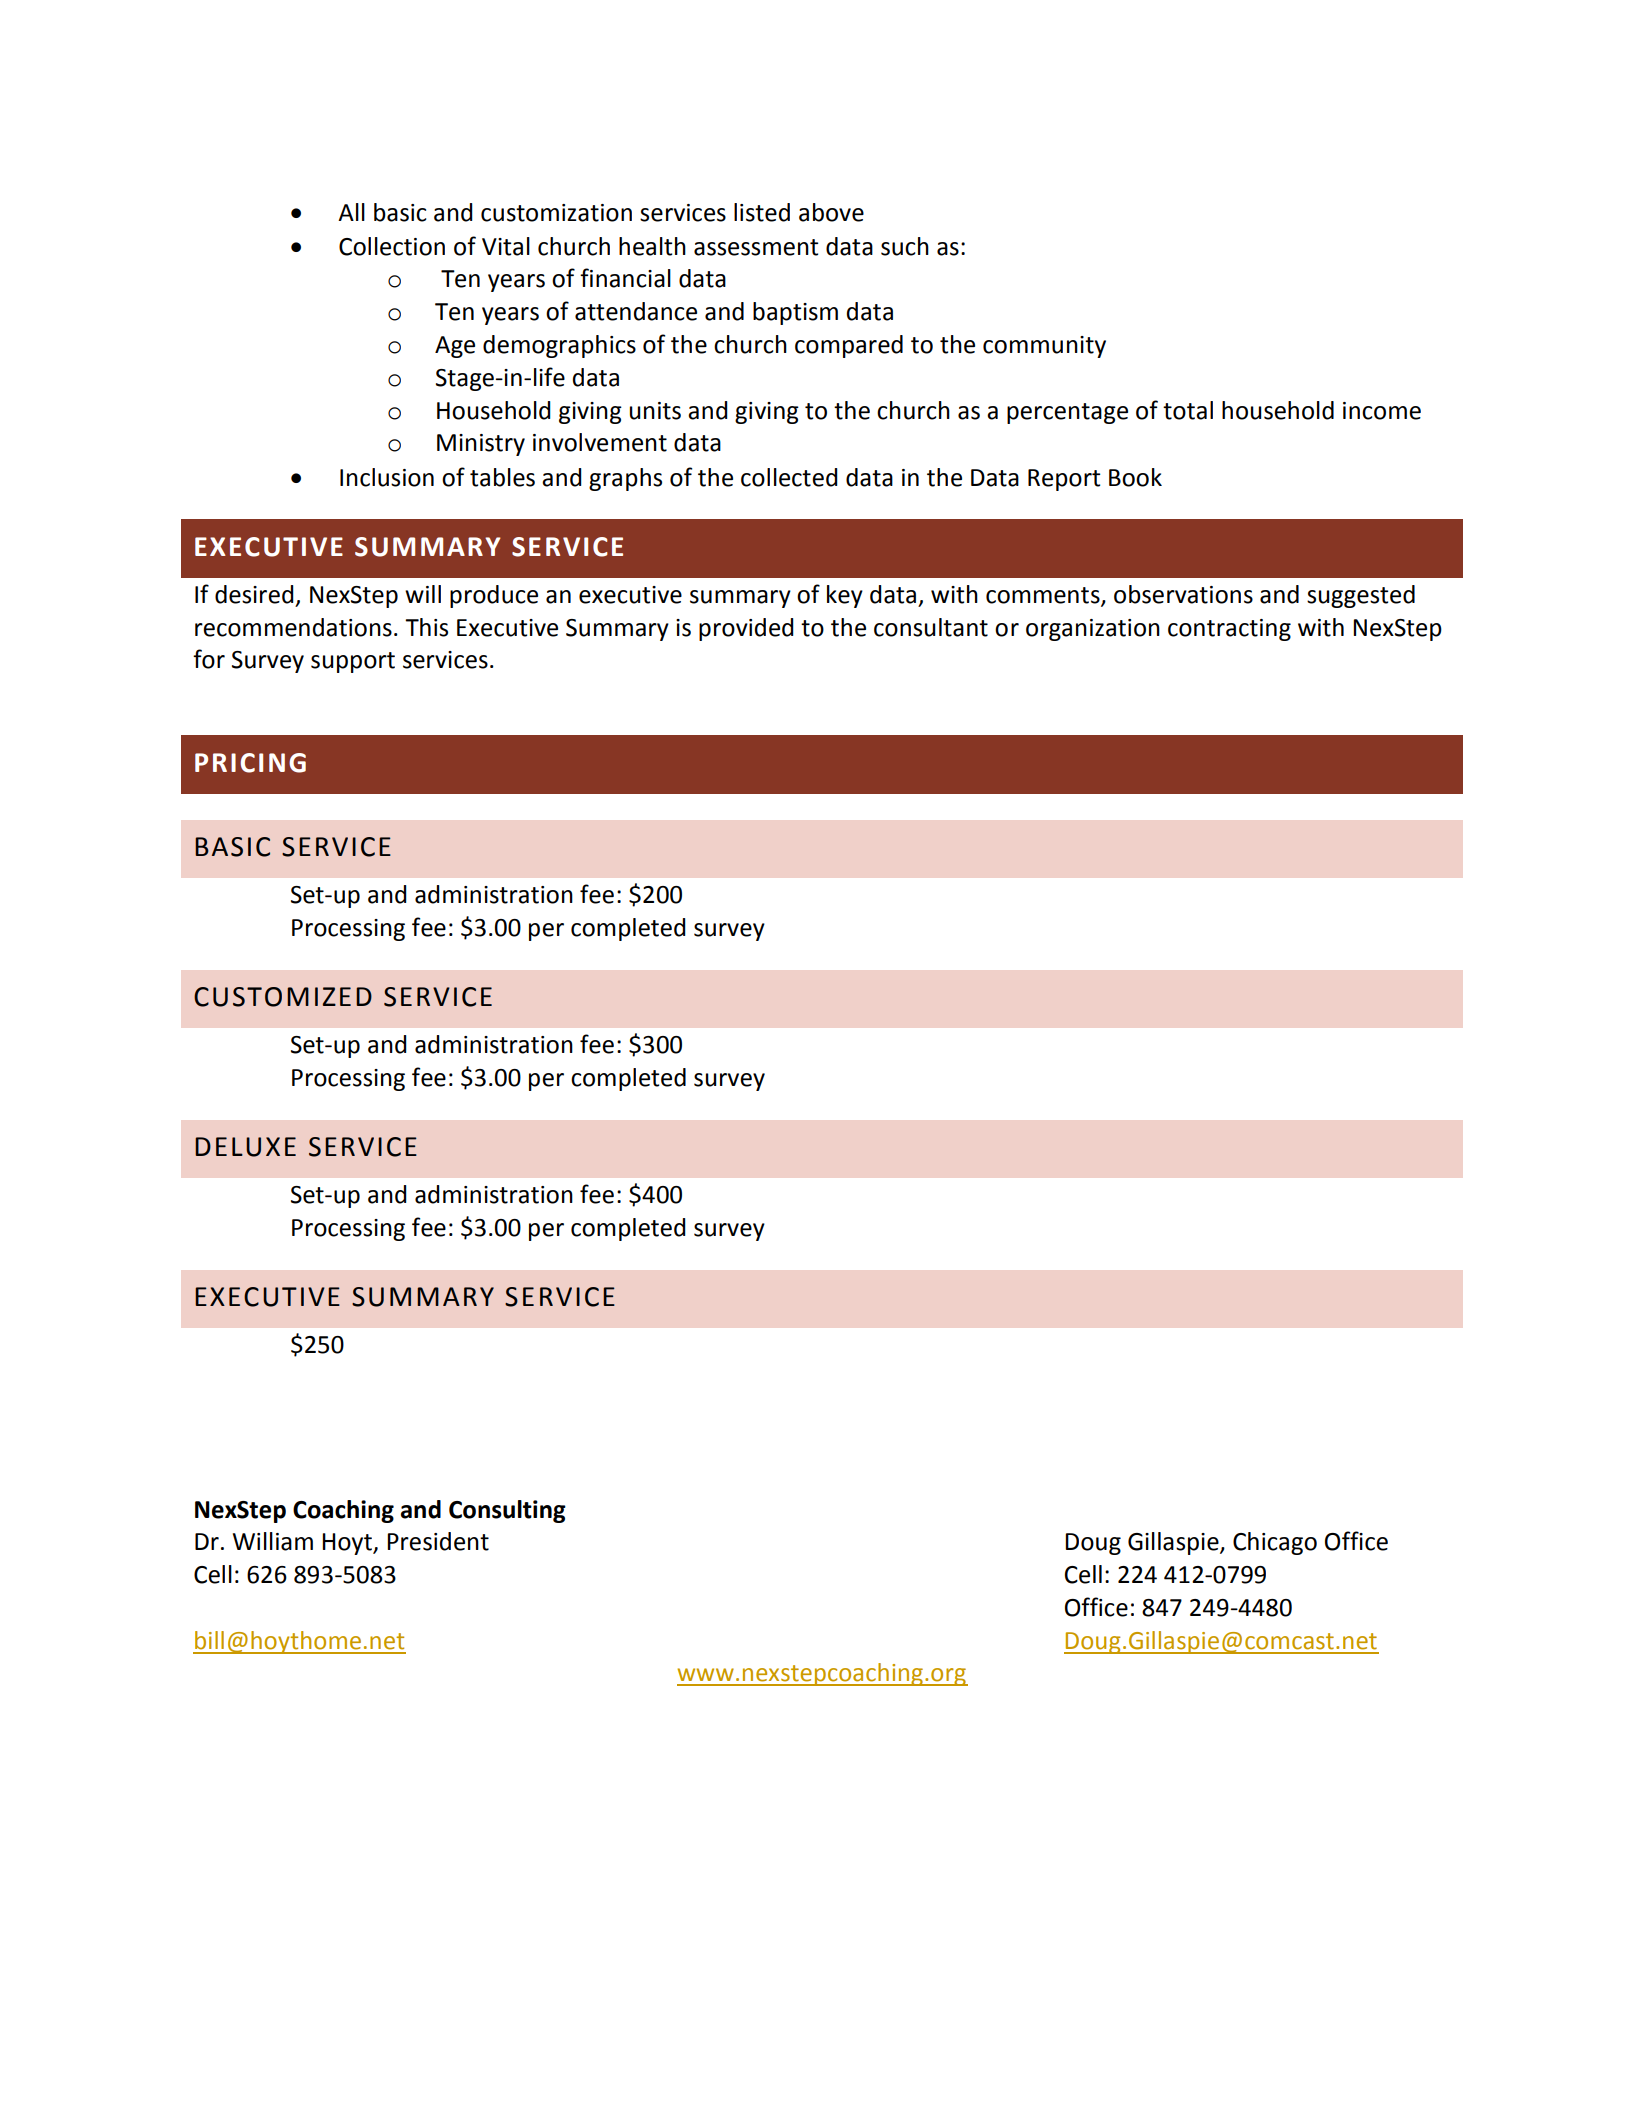 This screenshot has height=2128, width=1644. What do you see at coordinates (756, 247) in the screenshot?
I see `assessment` at bounding box center [756, 247].
